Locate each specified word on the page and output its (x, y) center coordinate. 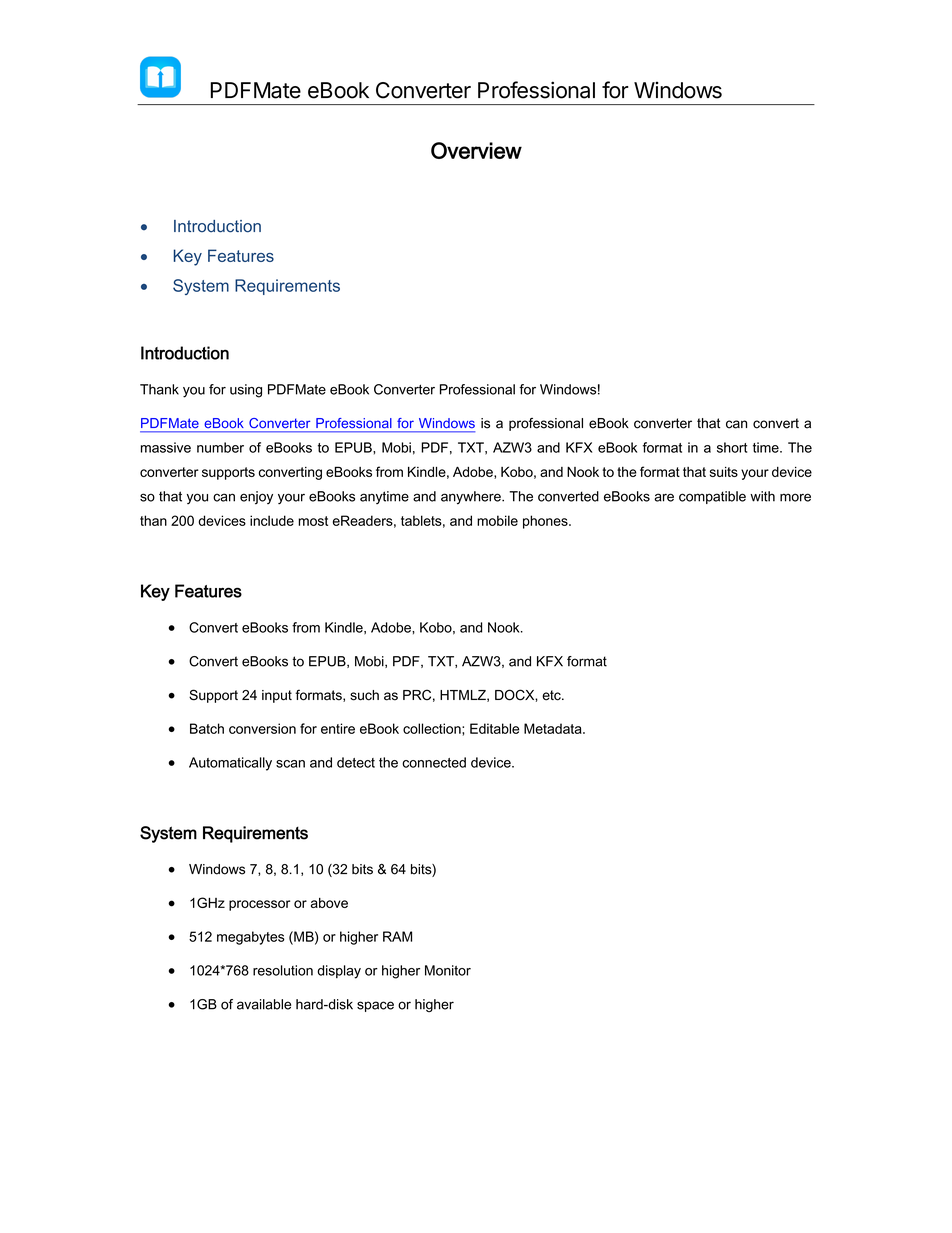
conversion (262, 728)
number (220, 447)
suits (724, 472)
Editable (494, 728)
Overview (476, 150)
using (246, 391)
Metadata (554, 728)
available (264, 1004)
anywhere (472, 498)
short (732, 447)
